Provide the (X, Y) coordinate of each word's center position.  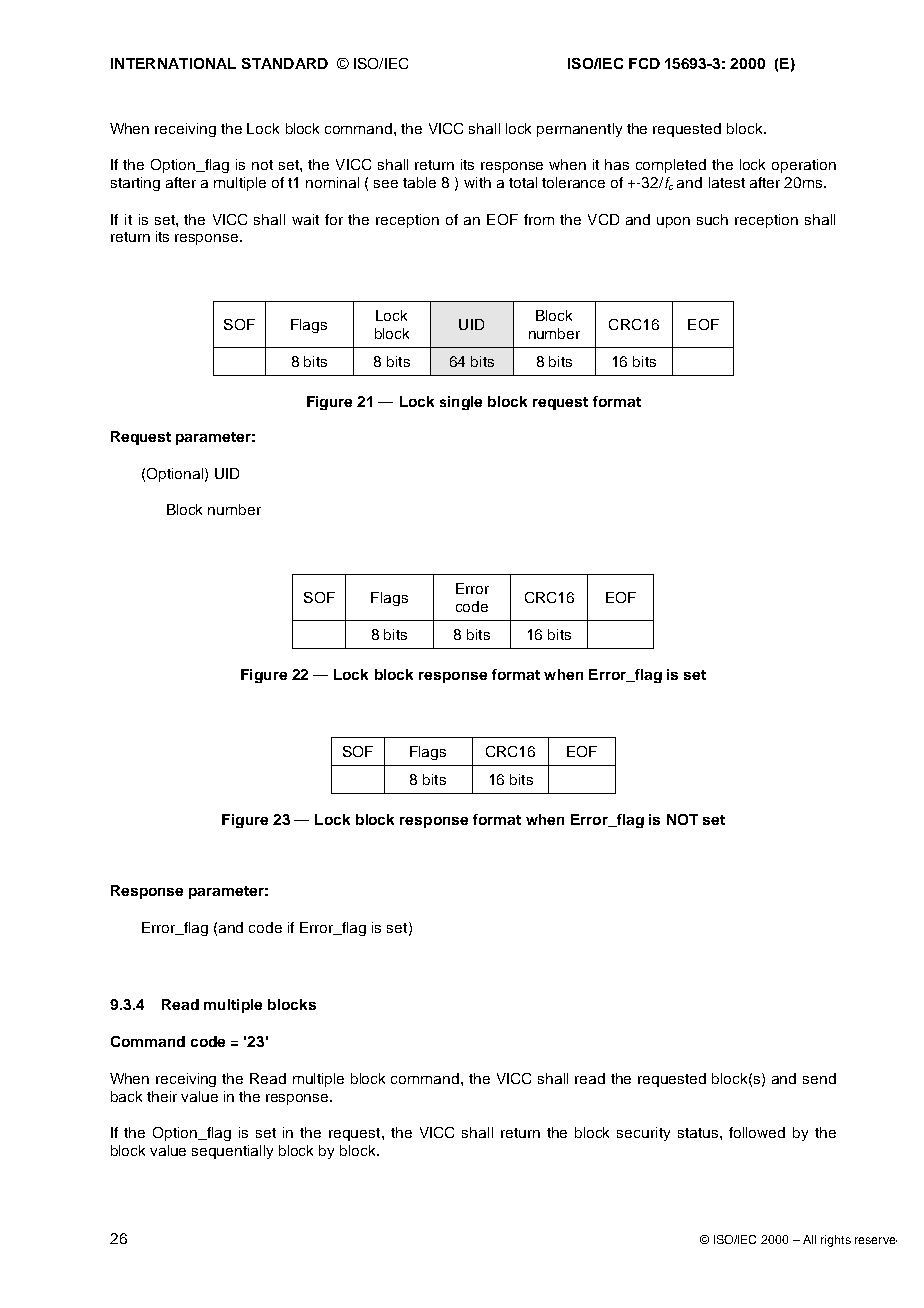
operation (804, 166)
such (712, 219)
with (477, 182)
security (643, 1134)
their (162, 1096)
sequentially (232, 1152)
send (819, 1078)
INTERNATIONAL (173, 63)
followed (757, 1132)
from (539, 219)
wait (305, 219)
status (699, 1133)
